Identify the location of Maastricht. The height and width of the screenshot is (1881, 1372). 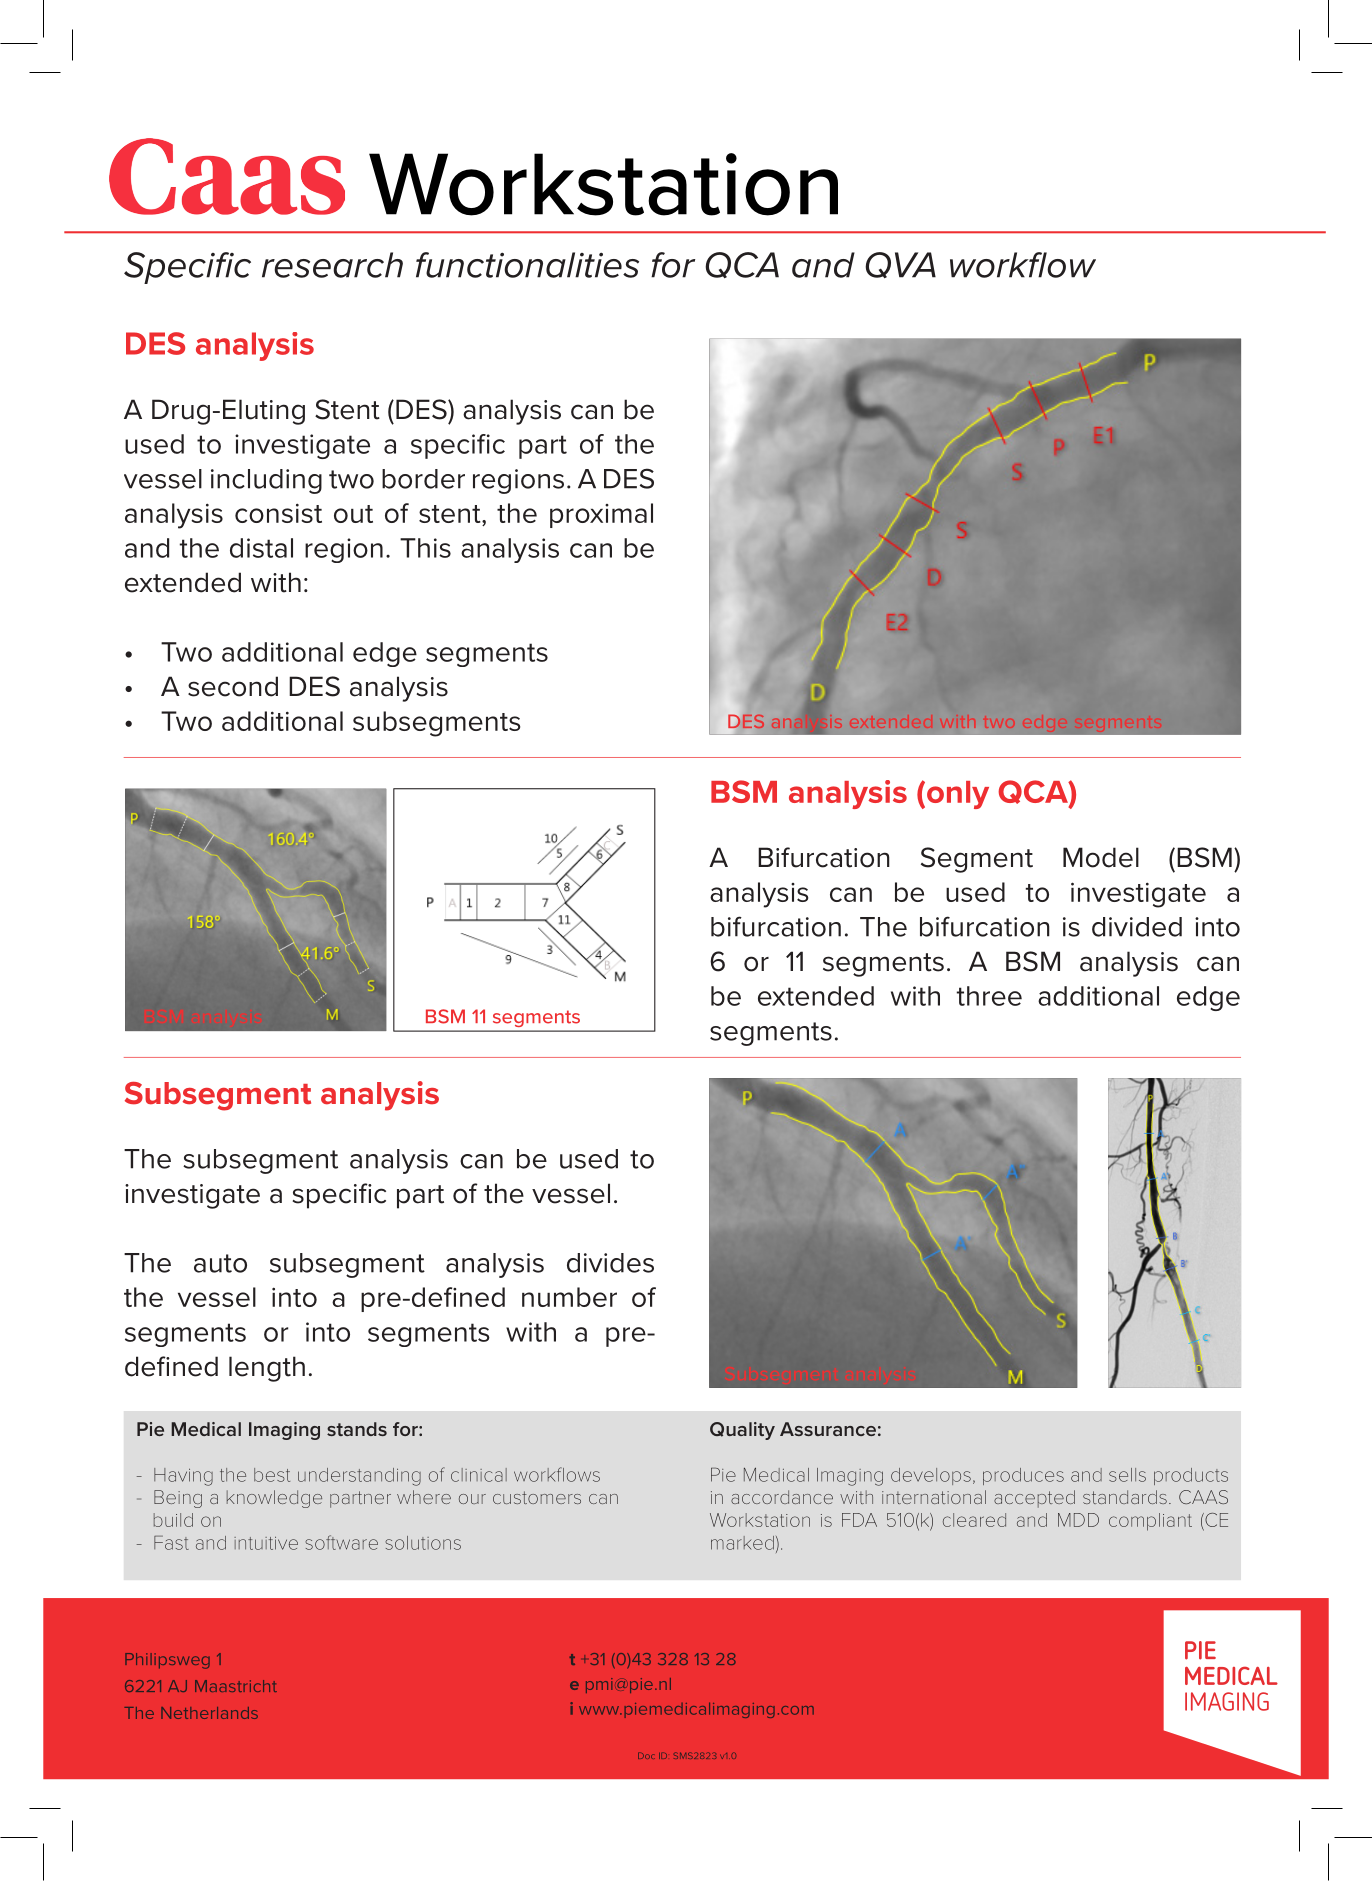
(236, 1686).
